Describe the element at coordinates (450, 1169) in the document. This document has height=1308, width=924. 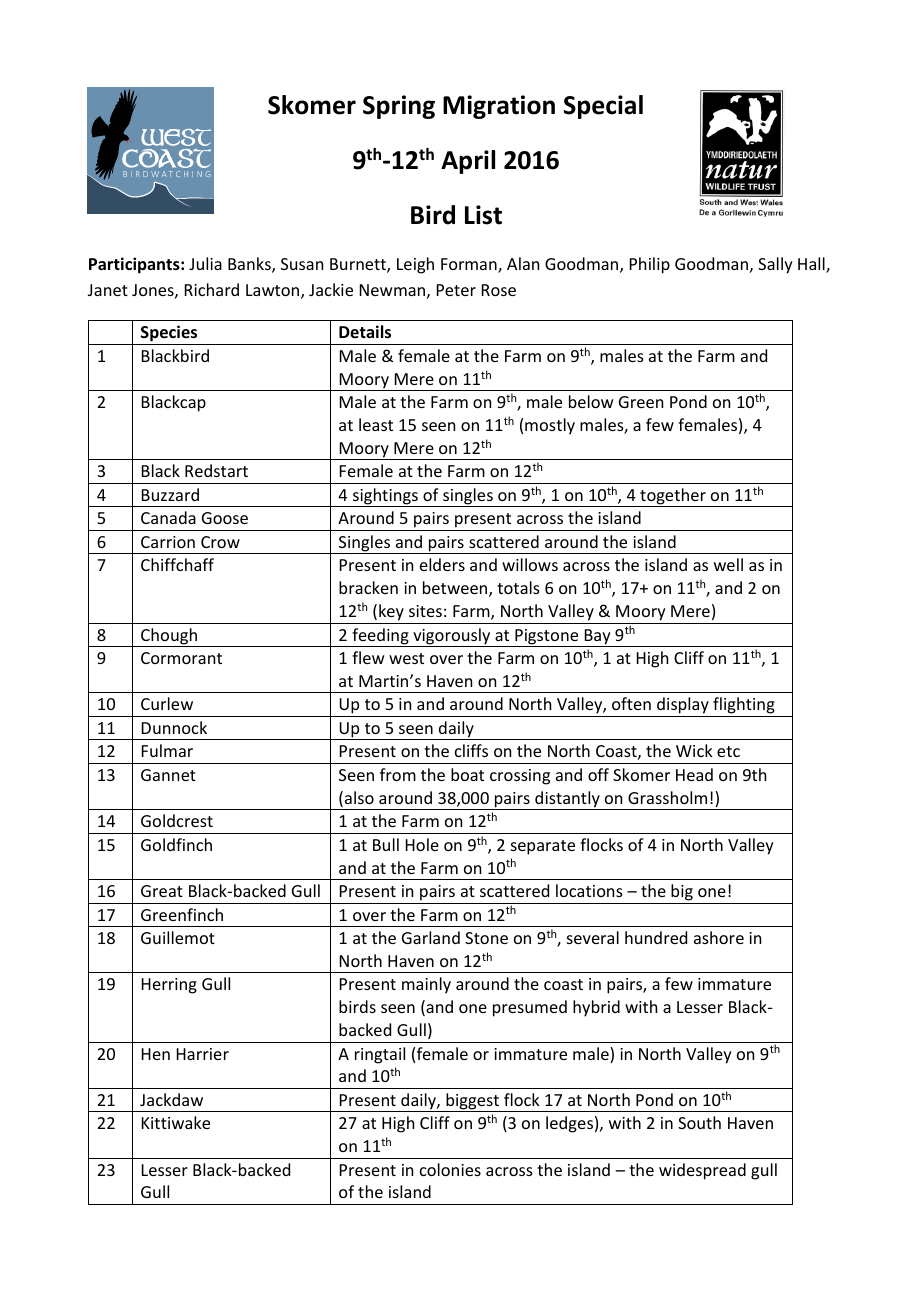
I see `colonies` at that location.
